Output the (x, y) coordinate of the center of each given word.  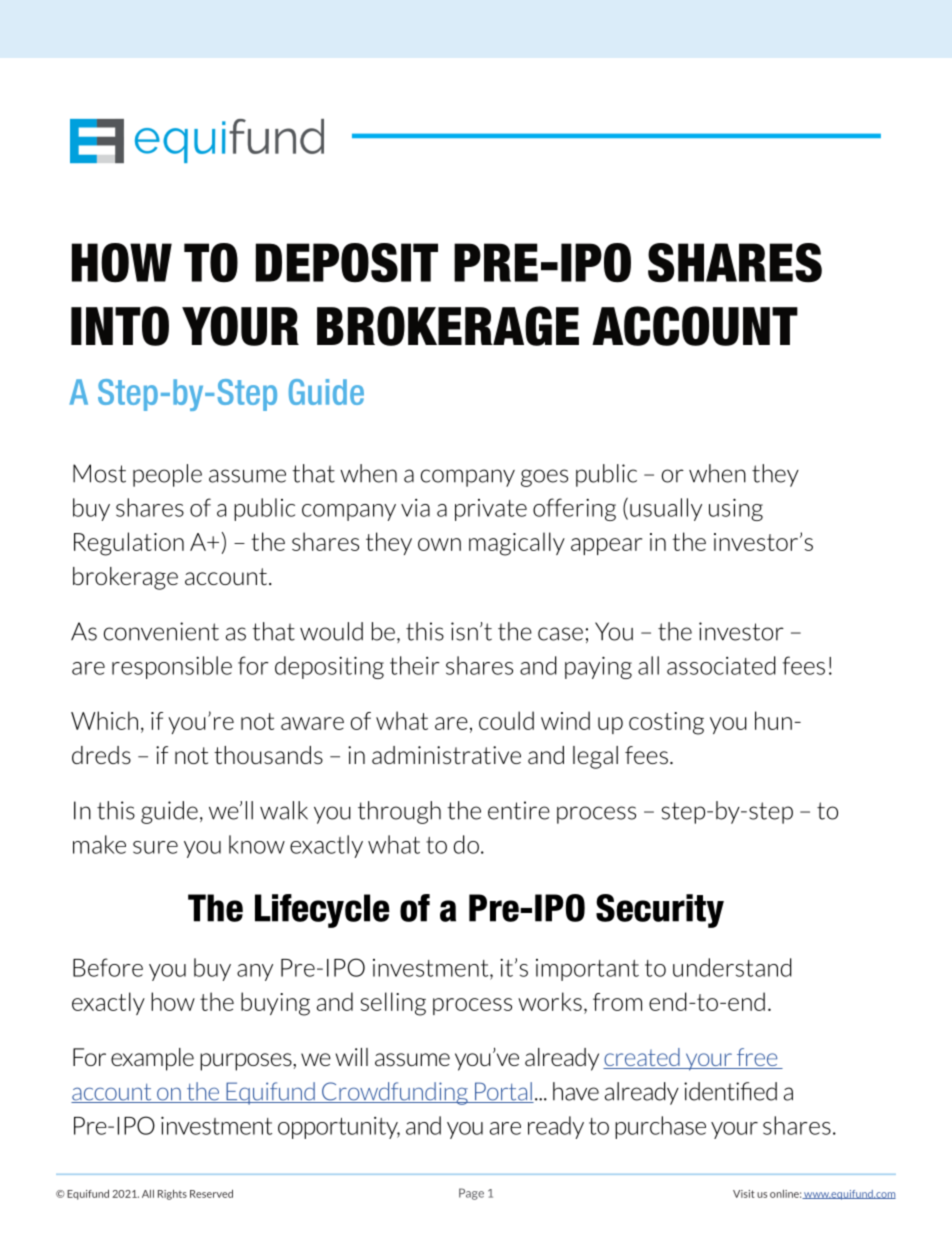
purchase (660, 1127)
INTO (120, 326)
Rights (172, 1194)
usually (666, 509)
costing (666, 723)
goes (544, 478)
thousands (268, 755)
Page (471, 1194)
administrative (446, 755)
